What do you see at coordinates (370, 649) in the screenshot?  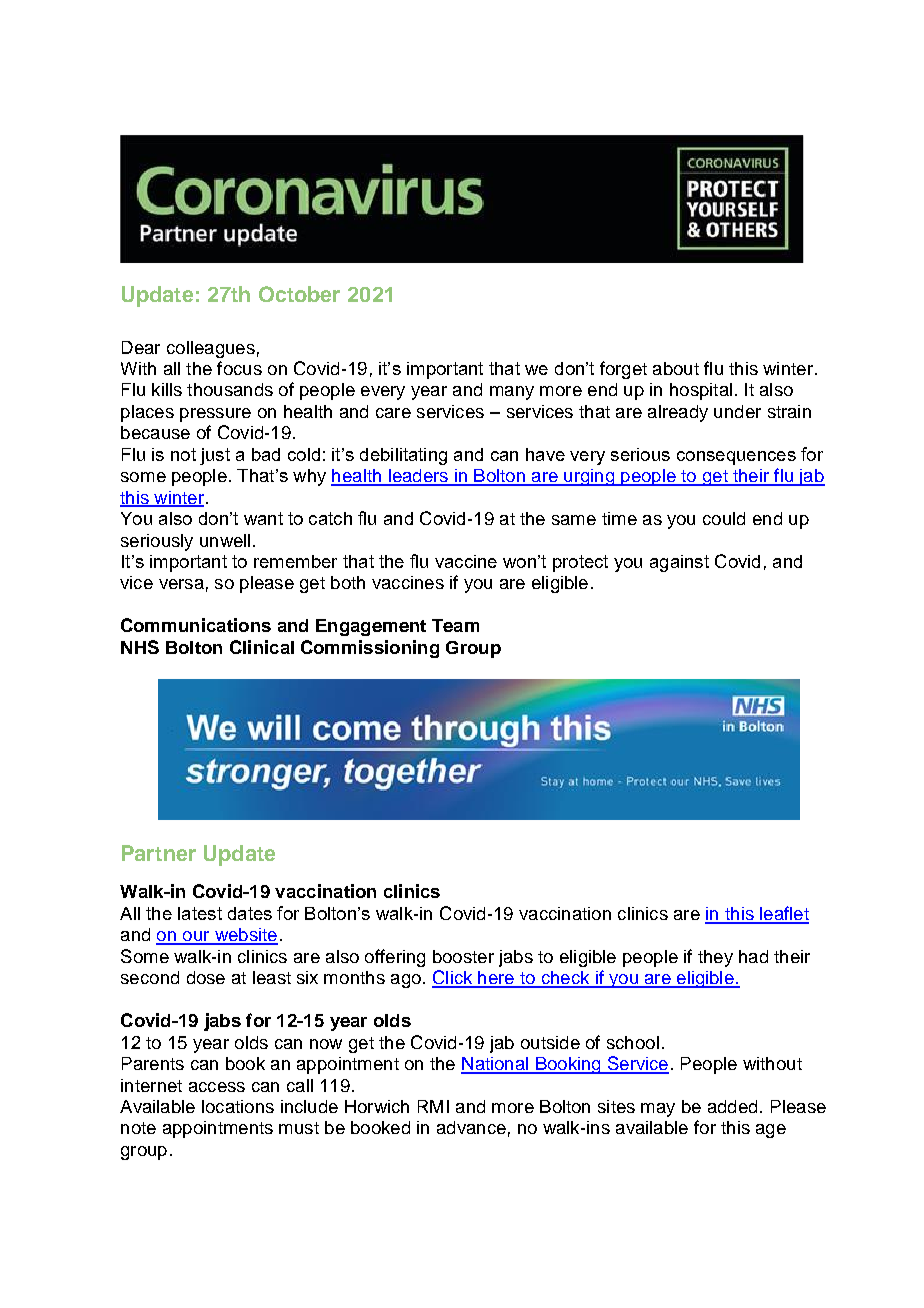 I see `Commissioning` at bounding box center [370, 649].
